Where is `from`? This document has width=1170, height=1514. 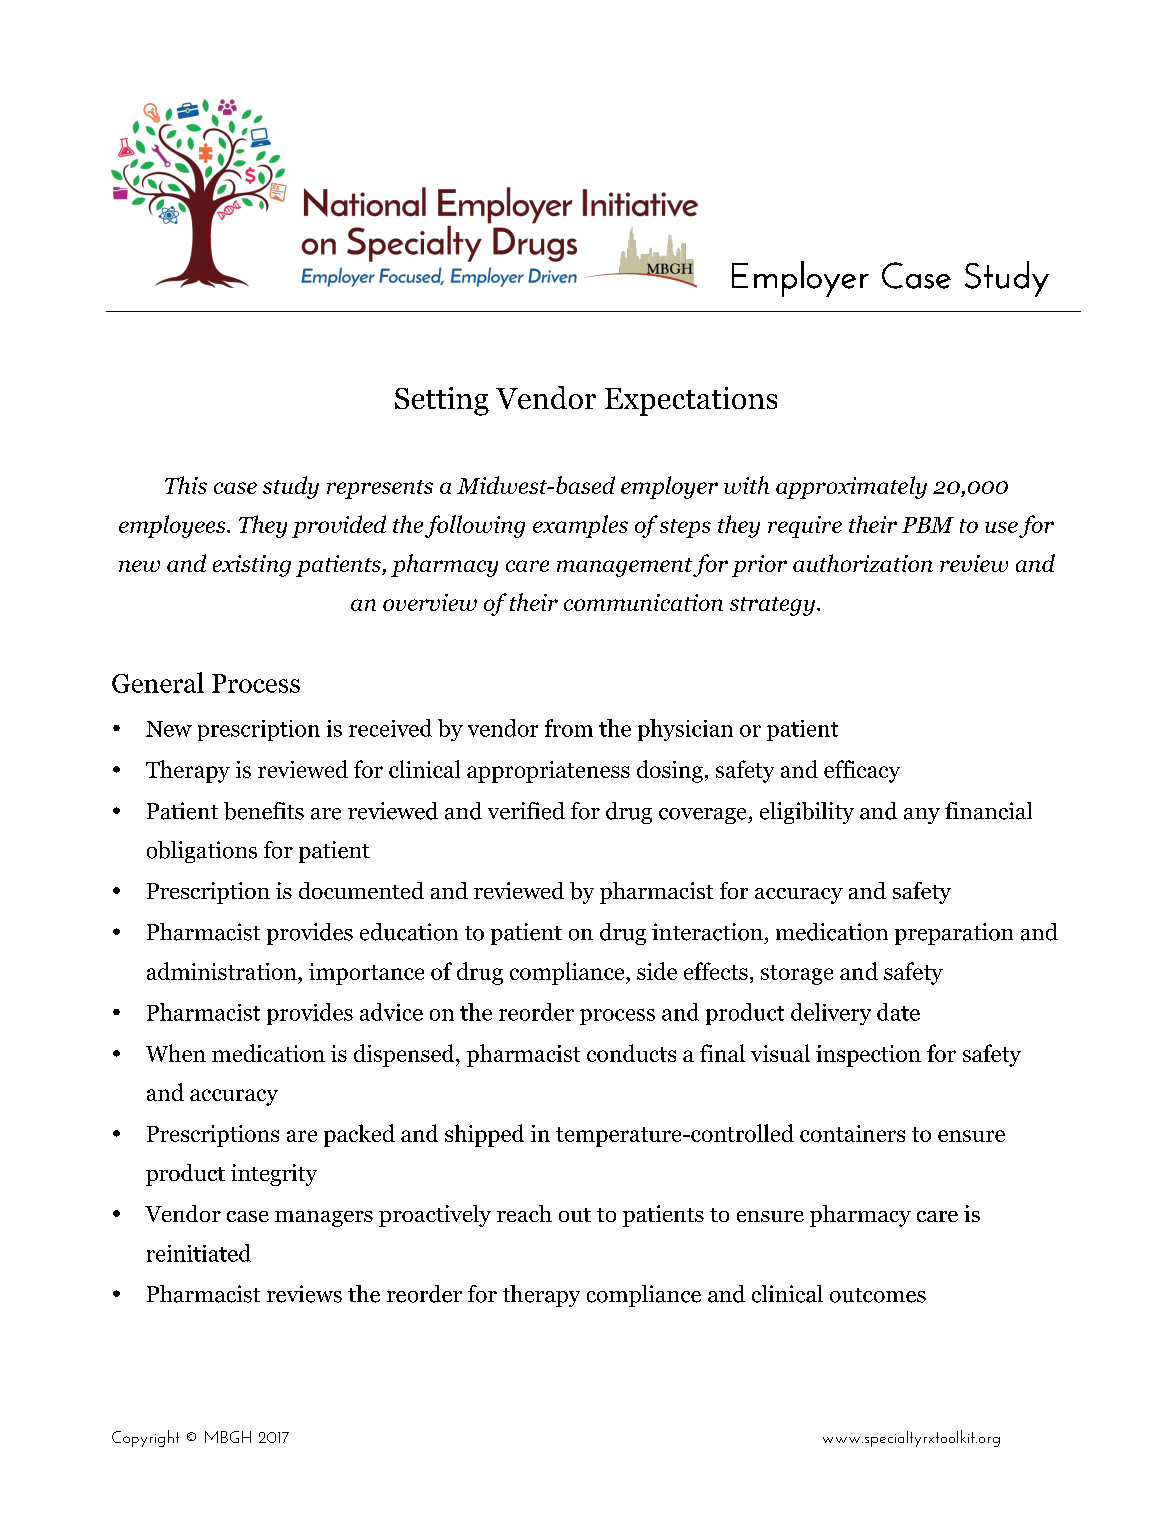
from is located at coordinates (569, 728).
